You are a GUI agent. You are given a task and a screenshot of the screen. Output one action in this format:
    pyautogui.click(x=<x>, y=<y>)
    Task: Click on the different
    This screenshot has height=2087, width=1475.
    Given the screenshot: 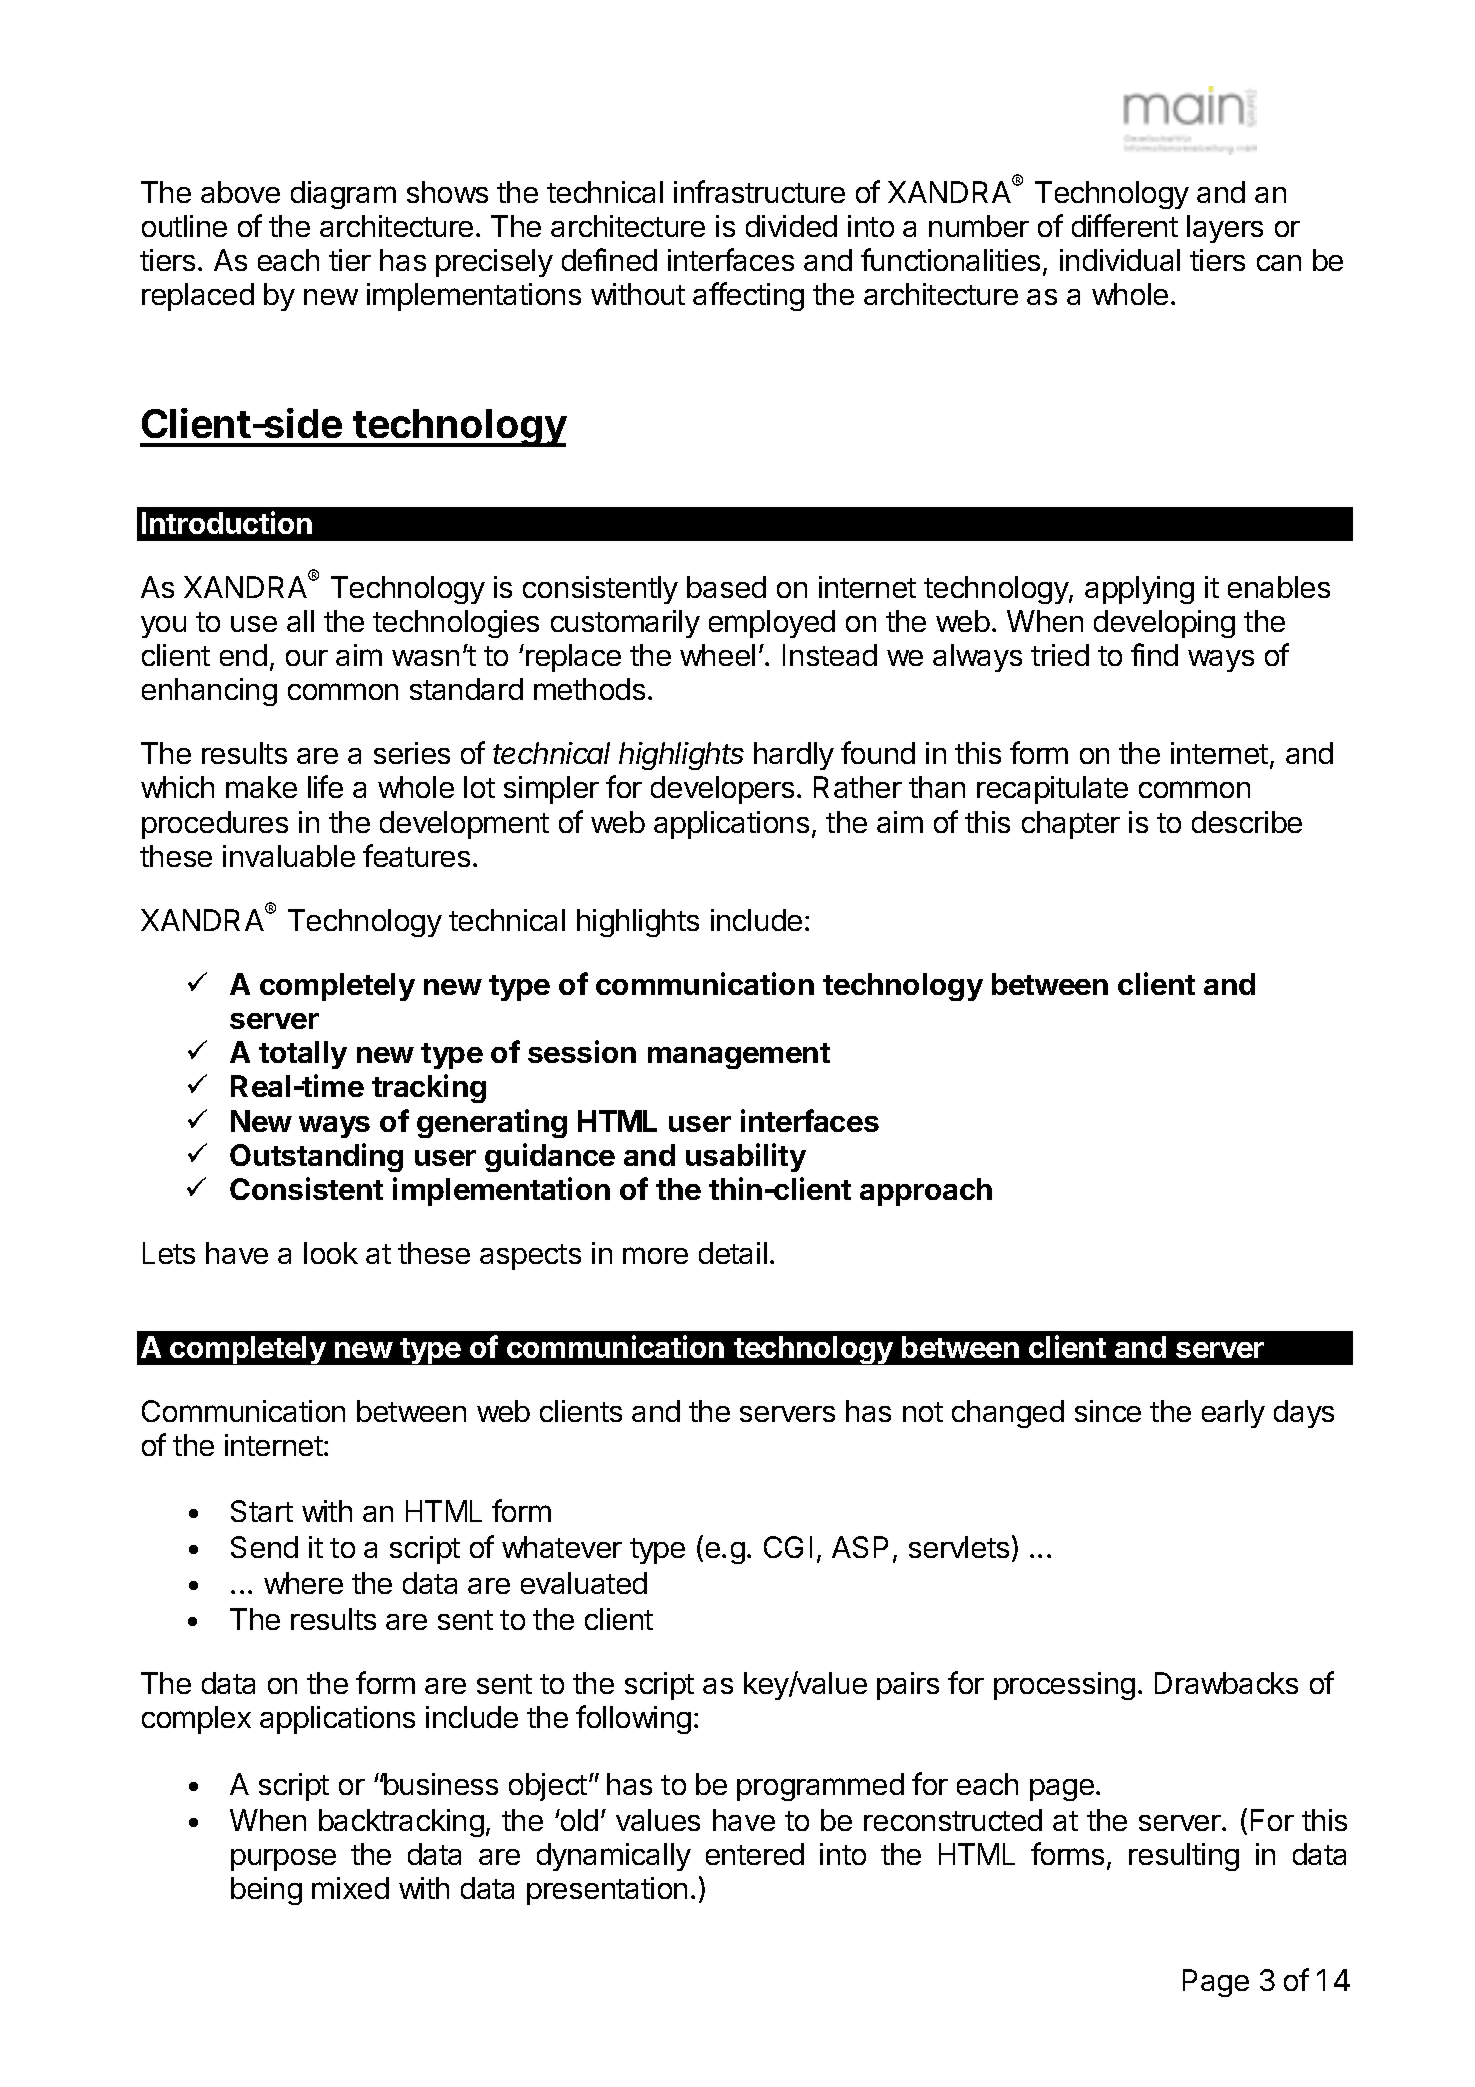 What is the action you would take?
    pyautogui.click(x=1125, y=225)
